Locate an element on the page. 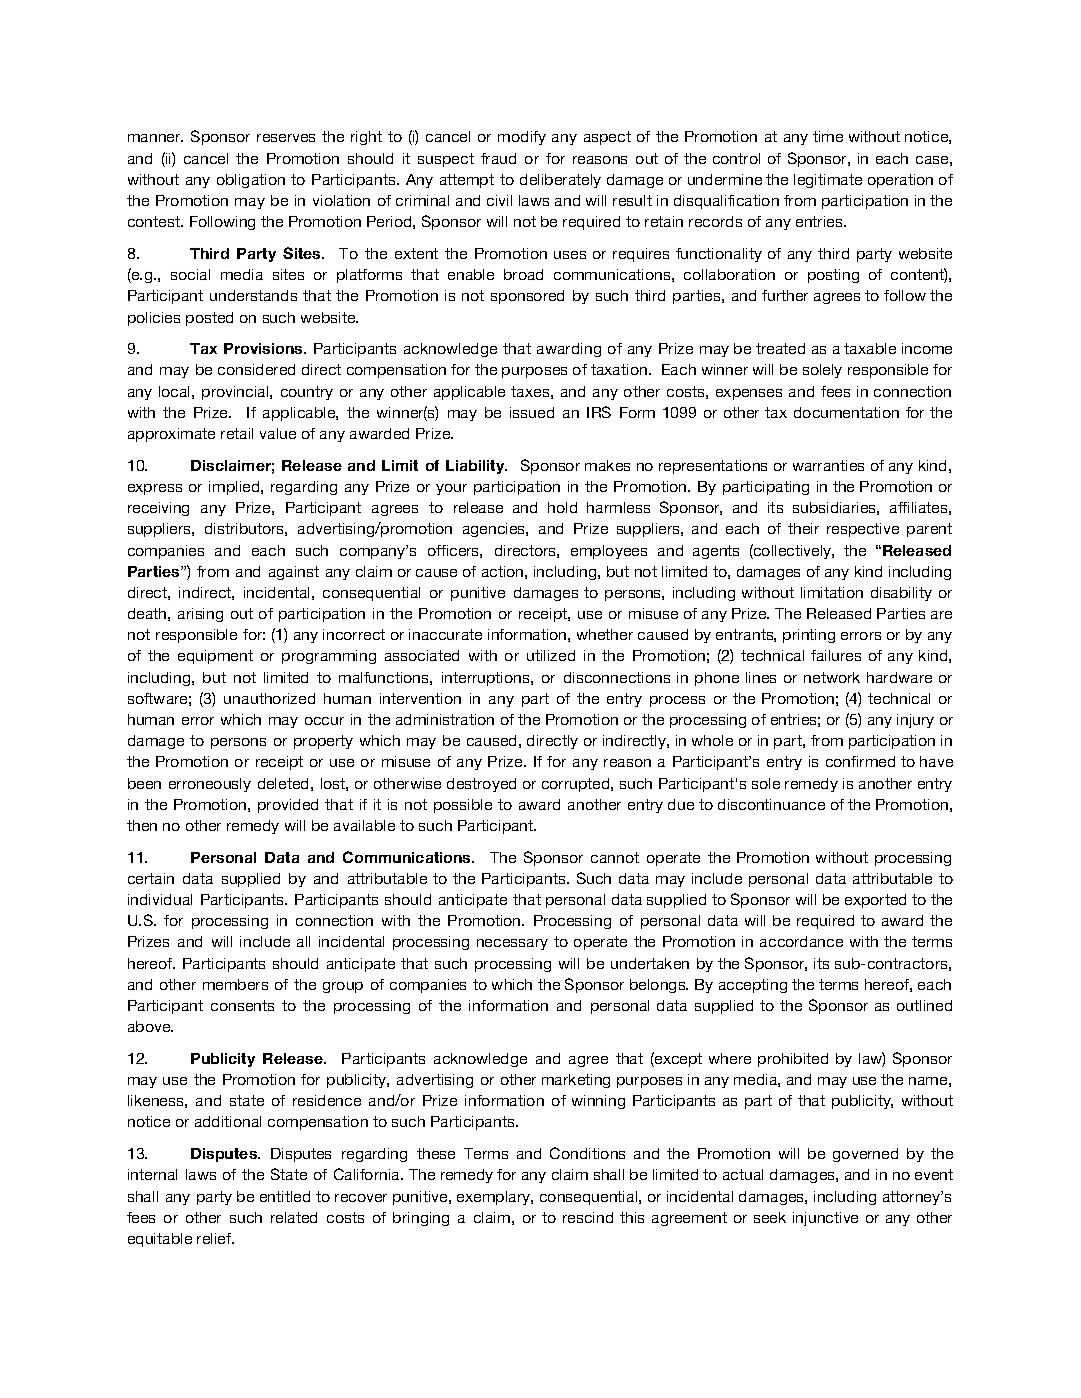  certain is located at coordinates (151, 878).
